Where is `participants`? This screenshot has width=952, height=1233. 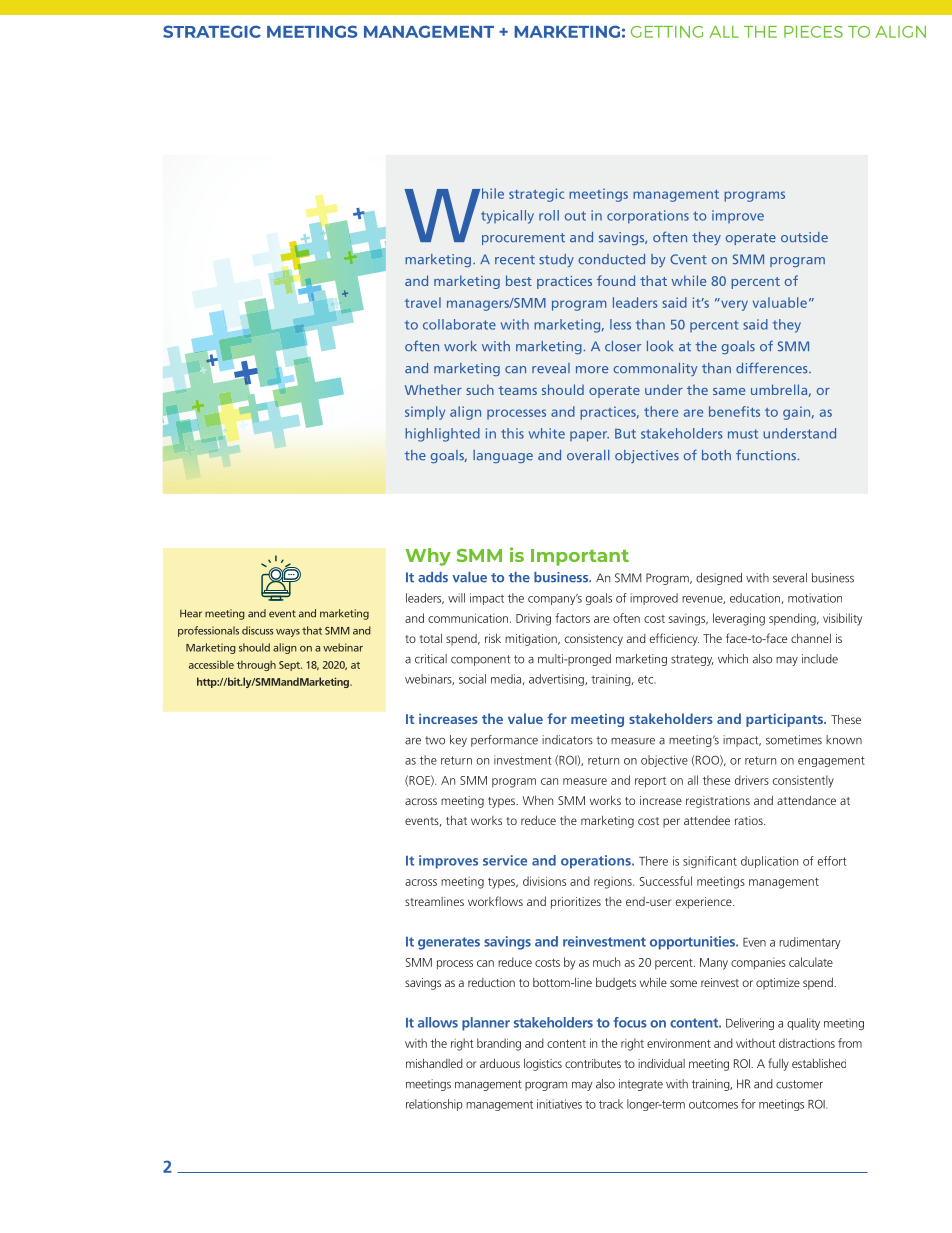
participants is located at coordinates (785, 720).
